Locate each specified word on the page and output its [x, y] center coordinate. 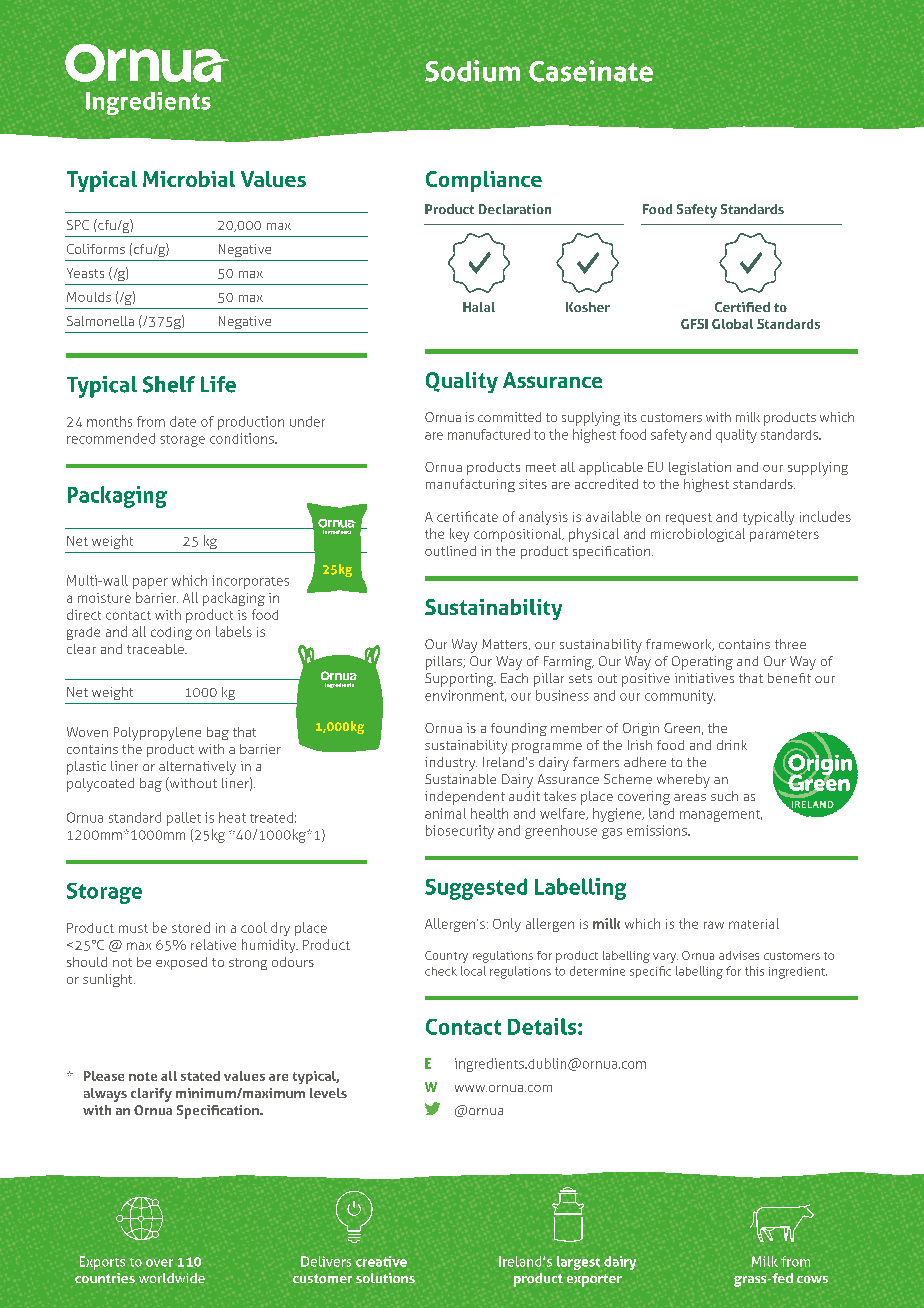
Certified [742, 307]
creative [381, 1261]
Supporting [460, 680]
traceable [156, 649]
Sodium [472, 71]
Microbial [189, 179]
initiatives [704, 678]
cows [812, 1279]
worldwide [172, 1278]
